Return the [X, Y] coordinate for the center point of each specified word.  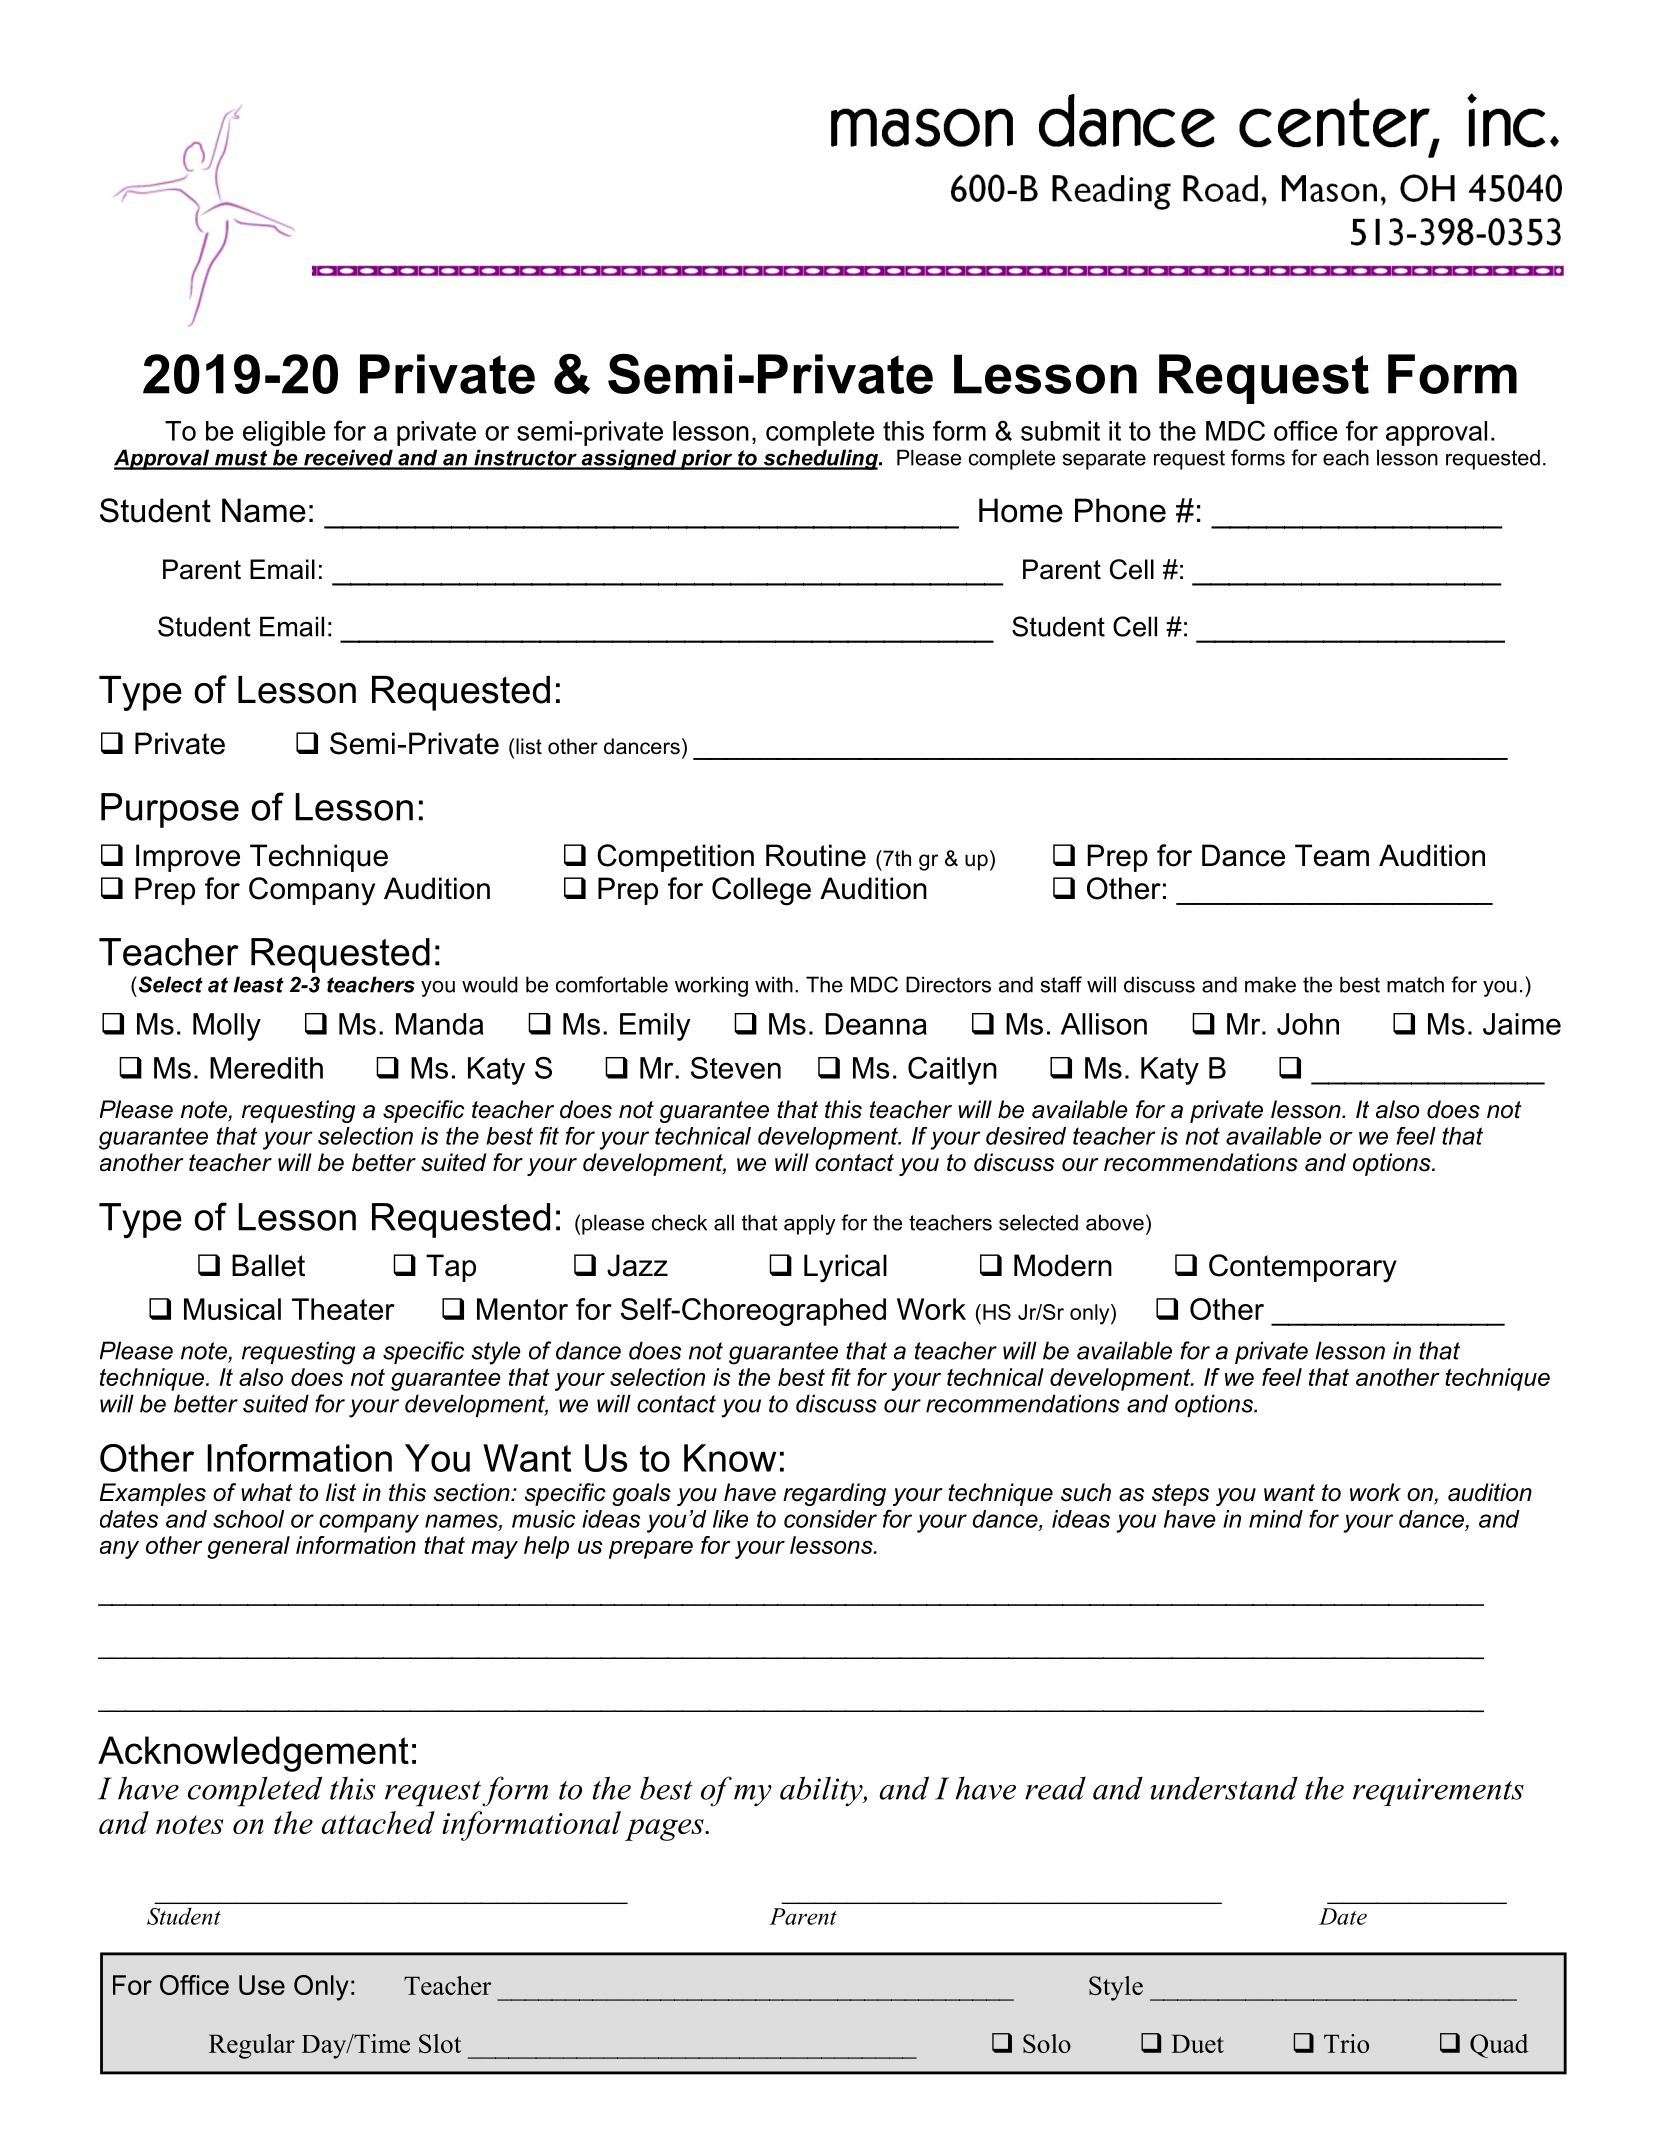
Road [1220, 188]
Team [1332, 855]
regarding [834, 1494]
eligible [284, 433]
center [1335, 124]
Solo [1047, 2043]
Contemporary [1303, 1268]
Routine [816, 855]
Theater [343, 1309]
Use [262, 1985]
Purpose [170, 810]
